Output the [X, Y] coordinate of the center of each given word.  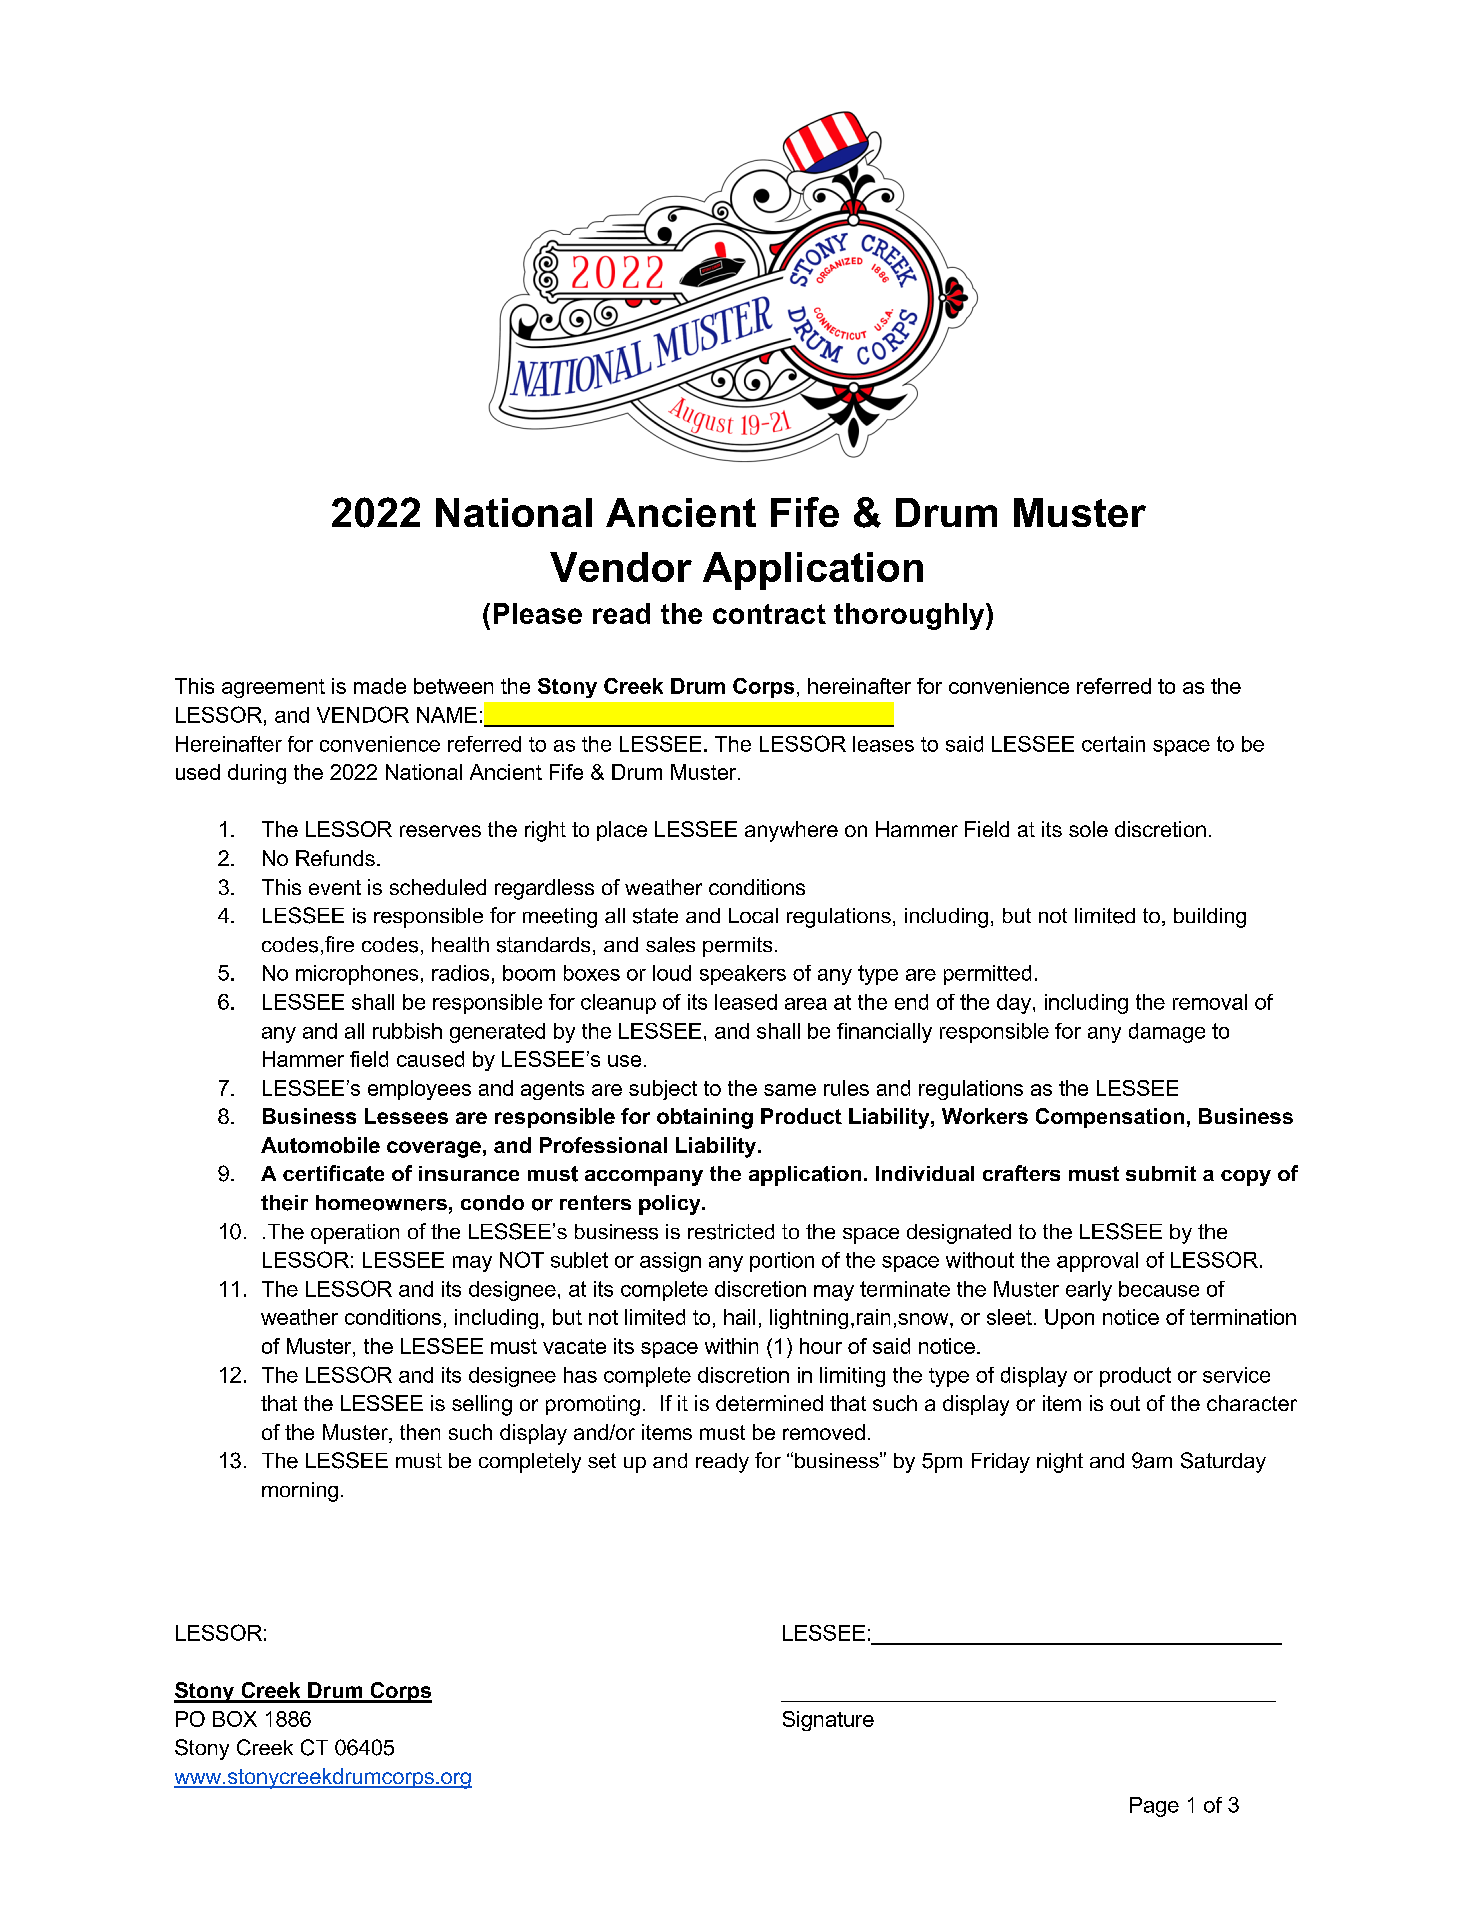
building [1210, 918]
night [1060, 1463]
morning [300, 1492]
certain [1113, 744]
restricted [731, 1232]
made [380, 686]
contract [769, 614]
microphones [357, 975]
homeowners [381, 1203]
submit [1161, 1173]
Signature [828, 1721]
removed [824, 1432]
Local [753, 915]
